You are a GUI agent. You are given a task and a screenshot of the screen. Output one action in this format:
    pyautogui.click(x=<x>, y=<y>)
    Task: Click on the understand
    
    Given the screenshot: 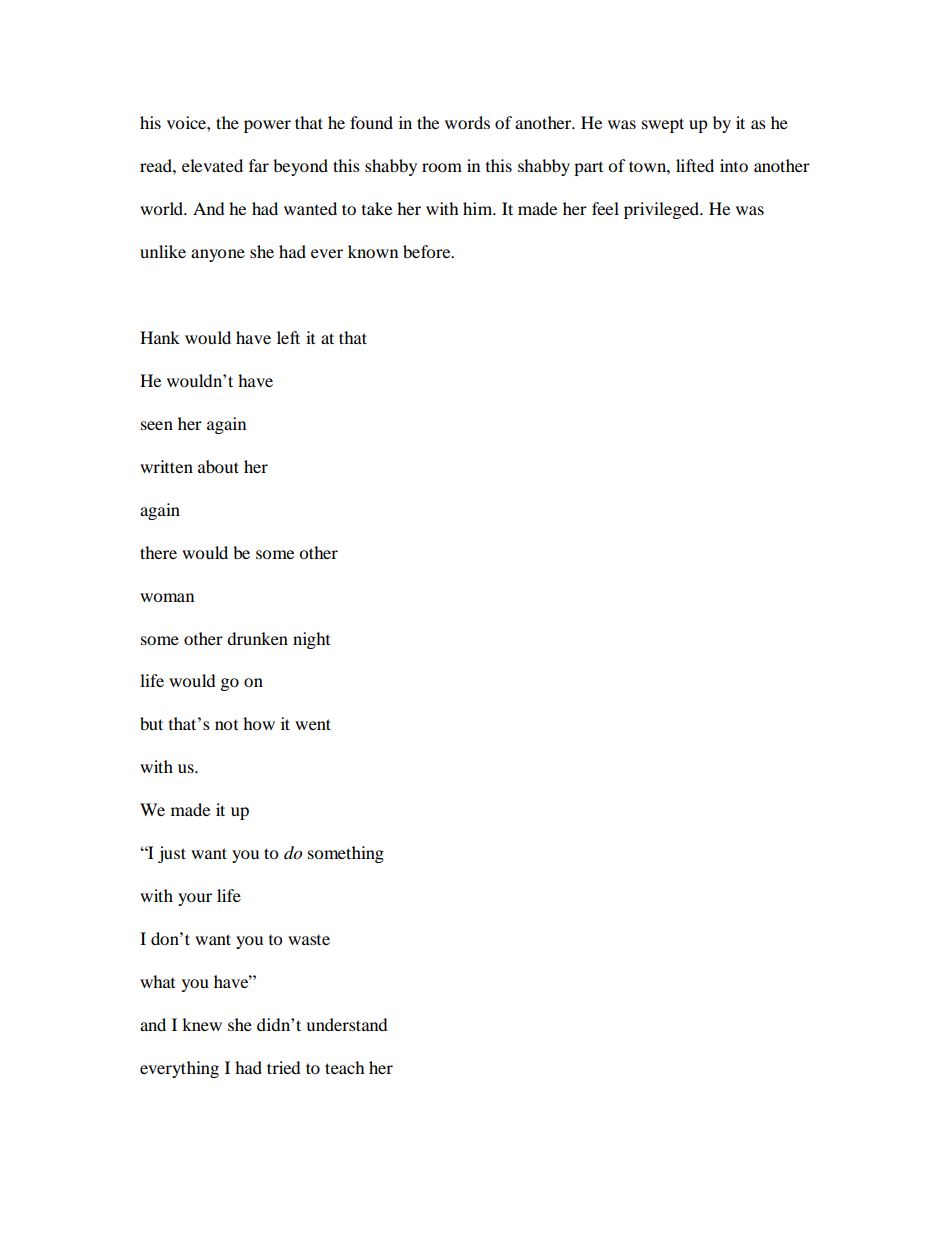 What is the action you would take?
    pyautogui.click(x=347, y=1024)
